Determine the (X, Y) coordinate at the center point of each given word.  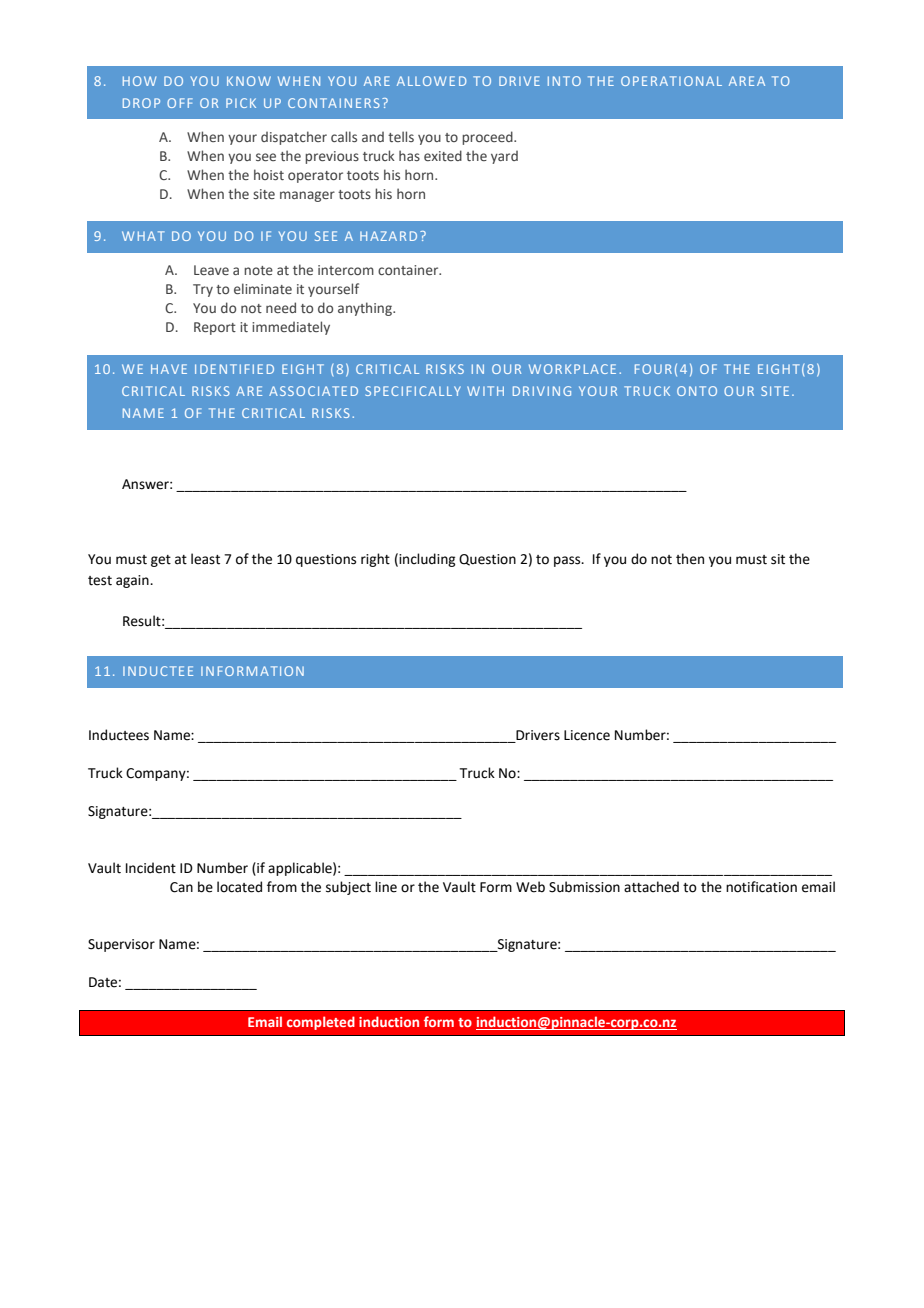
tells (401, 136)
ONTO (697, 391)
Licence (587, 735)
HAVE (169, 369)
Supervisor (121, 945)
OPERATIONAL (671, 81)
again (133, 581)
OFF (180, 103)
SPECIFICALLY (413, 391)
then (690, 559)
